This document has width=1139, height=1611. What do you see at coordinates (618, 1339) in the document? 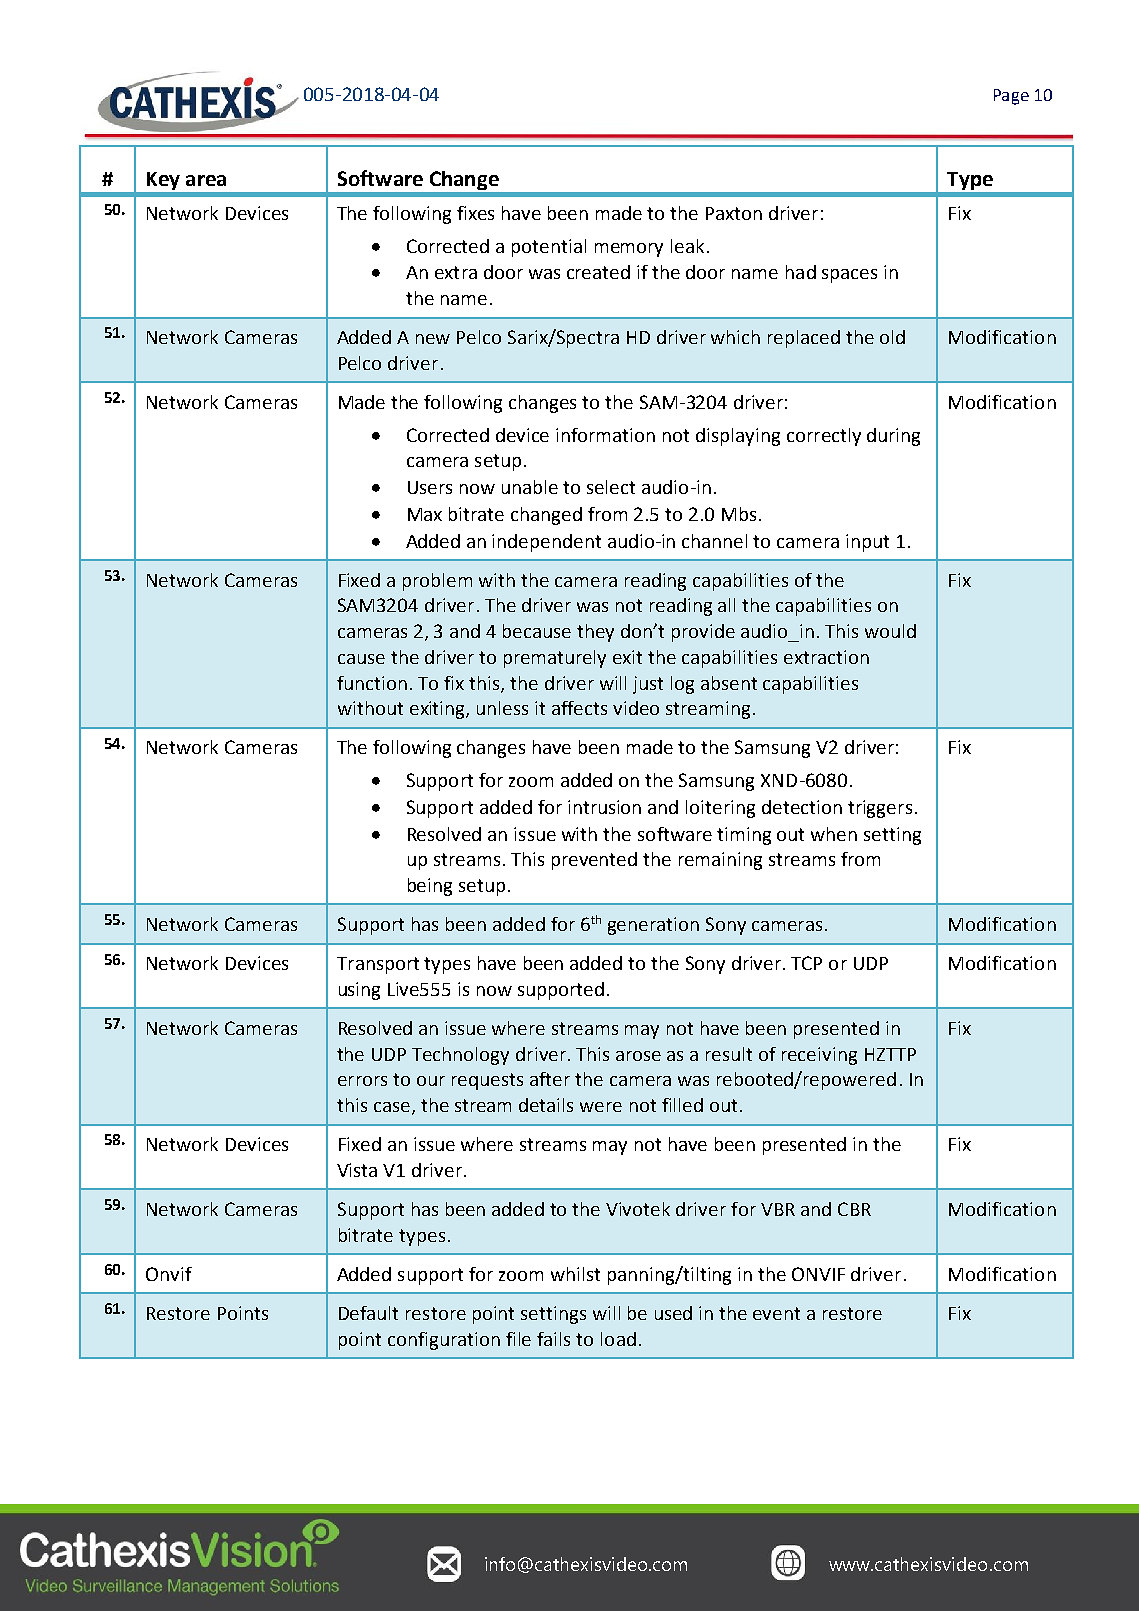
I see `load` at bounding box center [618, 1339].
